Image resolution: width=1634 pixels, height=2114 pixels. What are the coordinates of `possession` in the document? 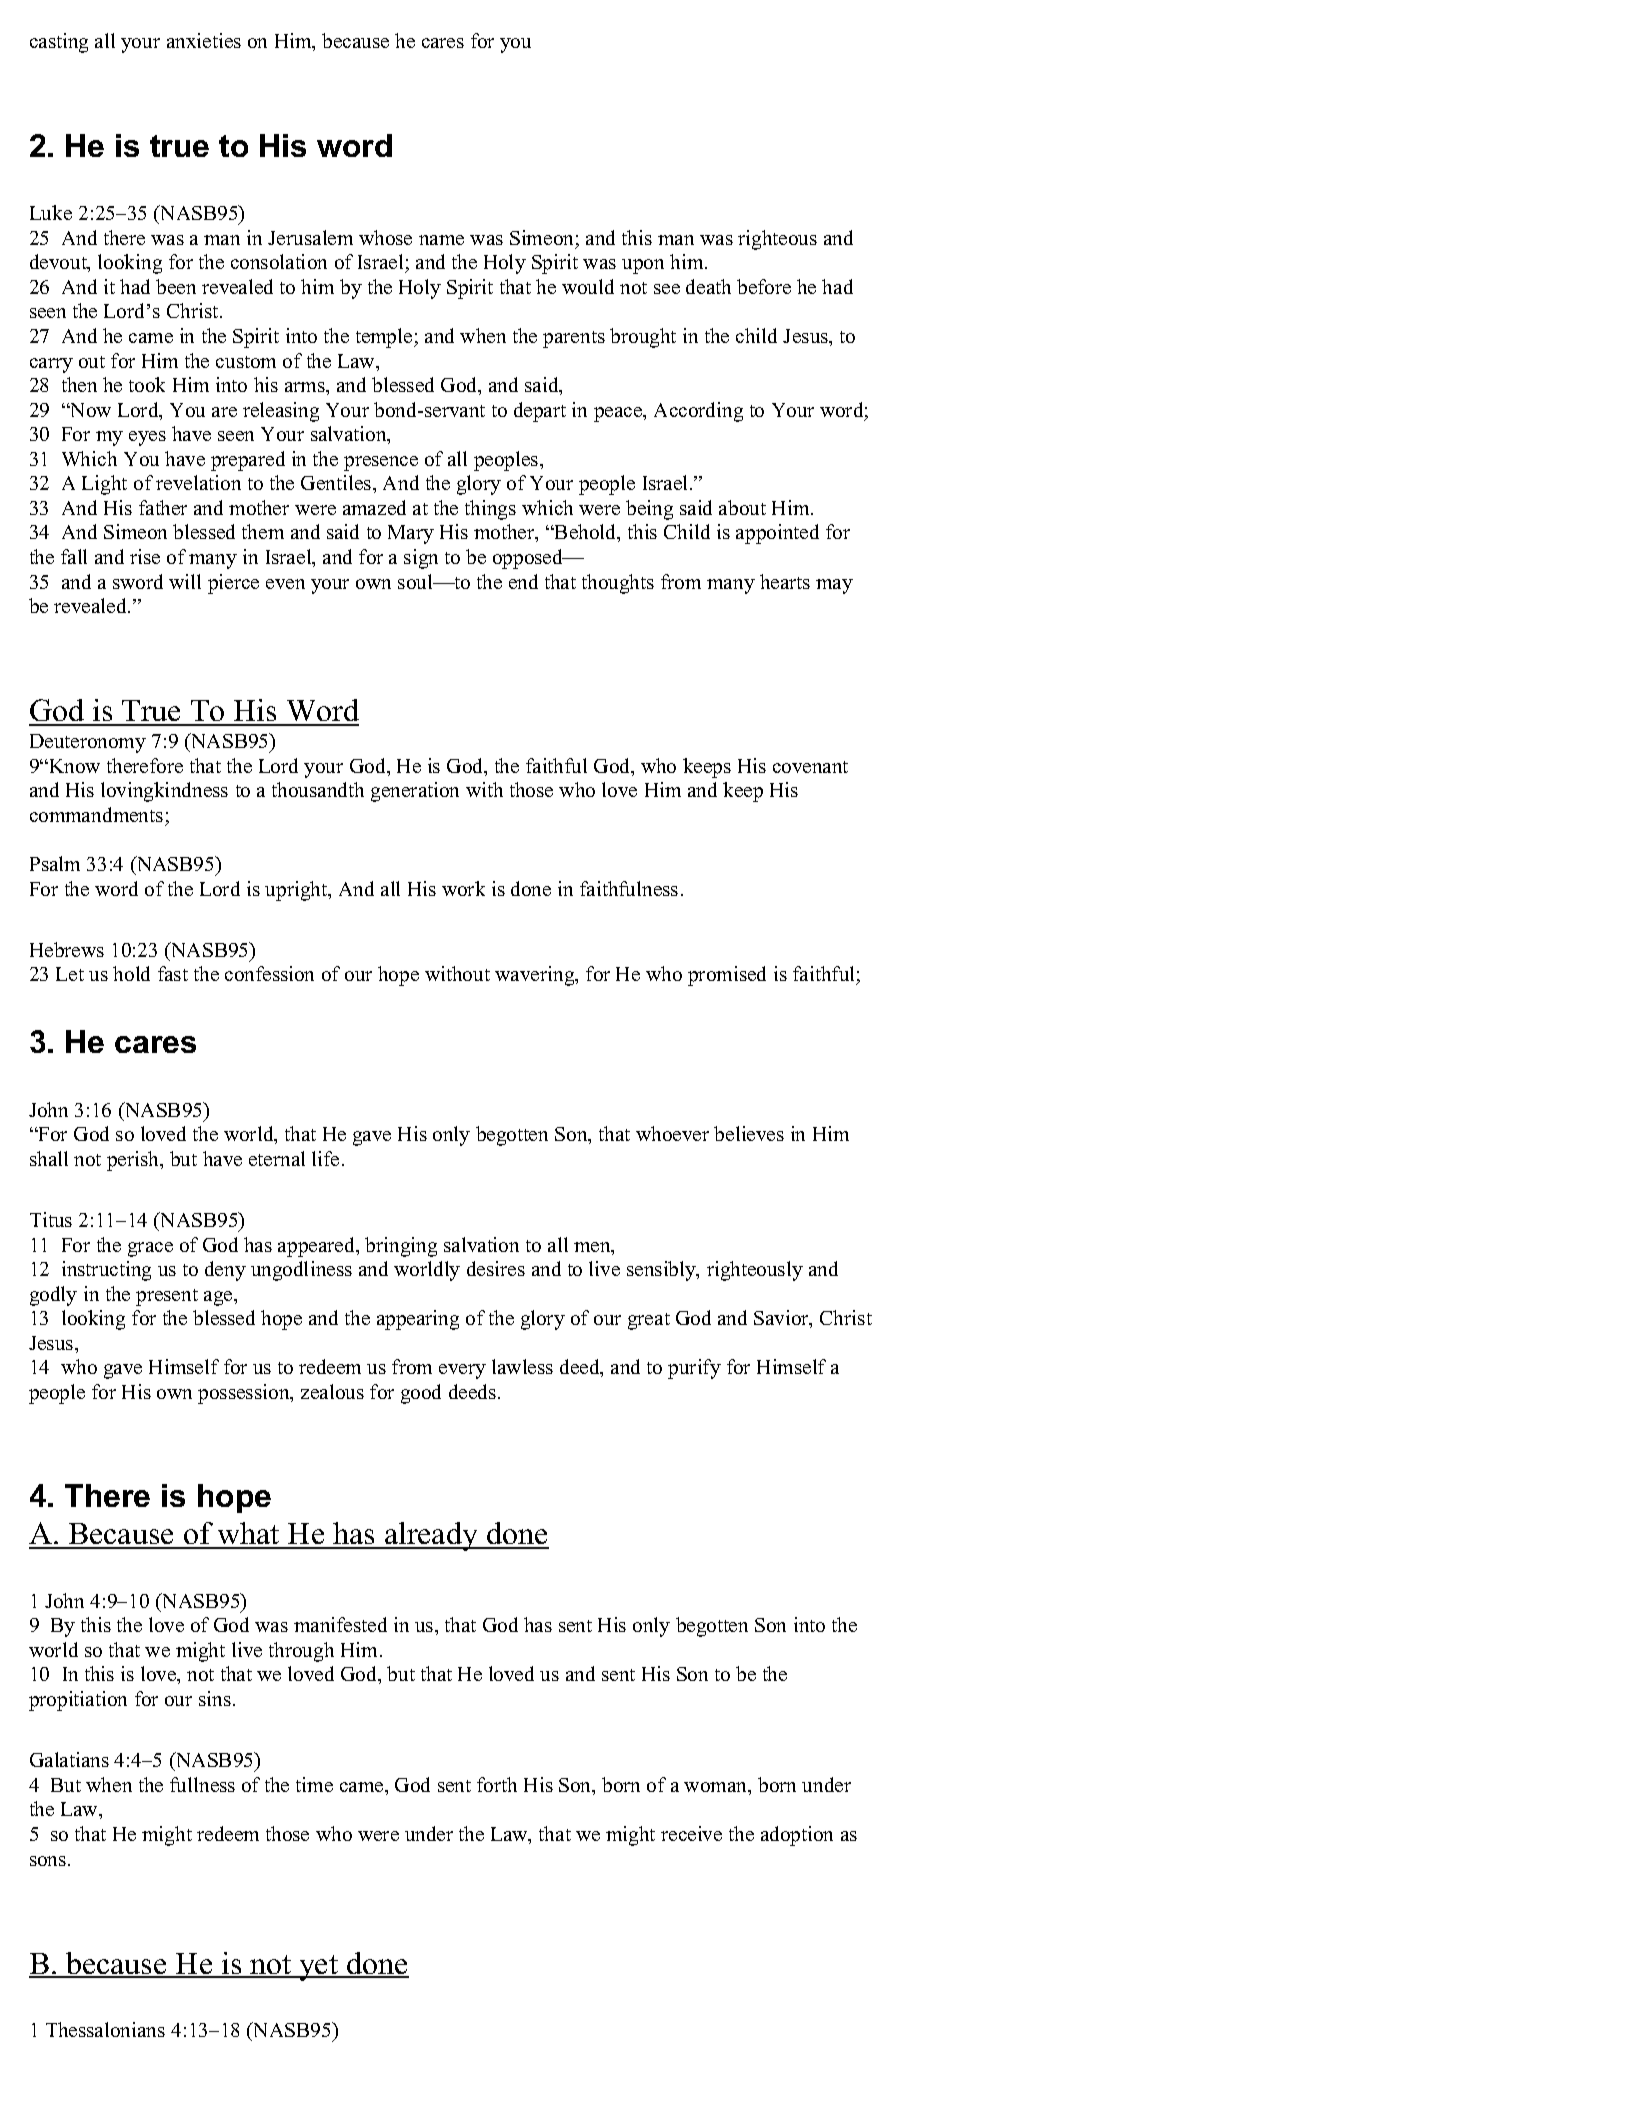 It's located at (245, 1394).
